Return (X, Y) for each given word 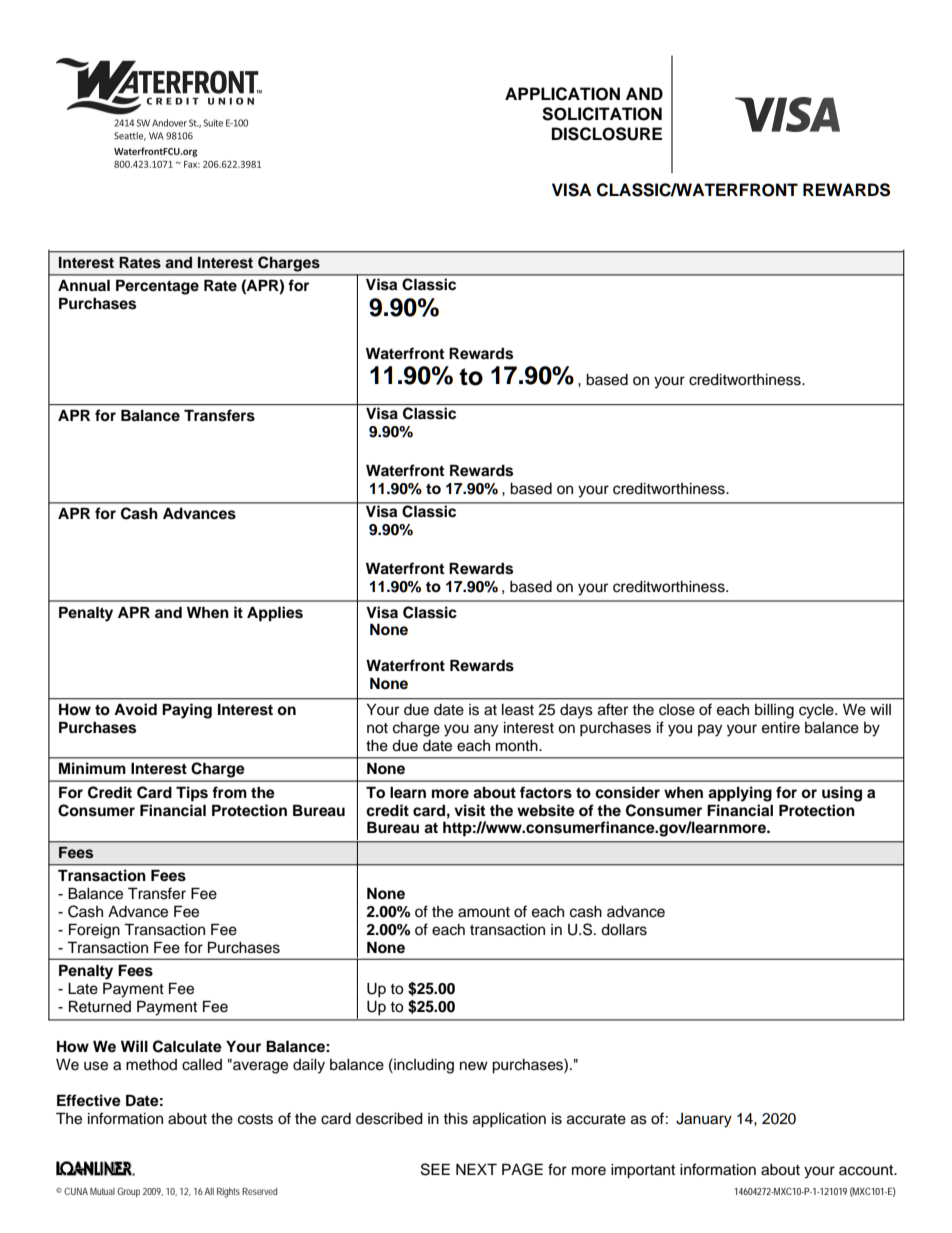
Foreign (94, 931)
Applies (275, 614)
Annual (84, 285)
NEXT (476, 1169)
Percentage (157, 287)
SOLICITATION (602, 114)
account (867, 1170)
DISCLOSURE (607, 134)
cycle (817, 711)
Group (128, 1192)
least (518, 710)
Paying (187, 711)
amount (484, 912)
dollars (624, 930)
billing (774, 711)
